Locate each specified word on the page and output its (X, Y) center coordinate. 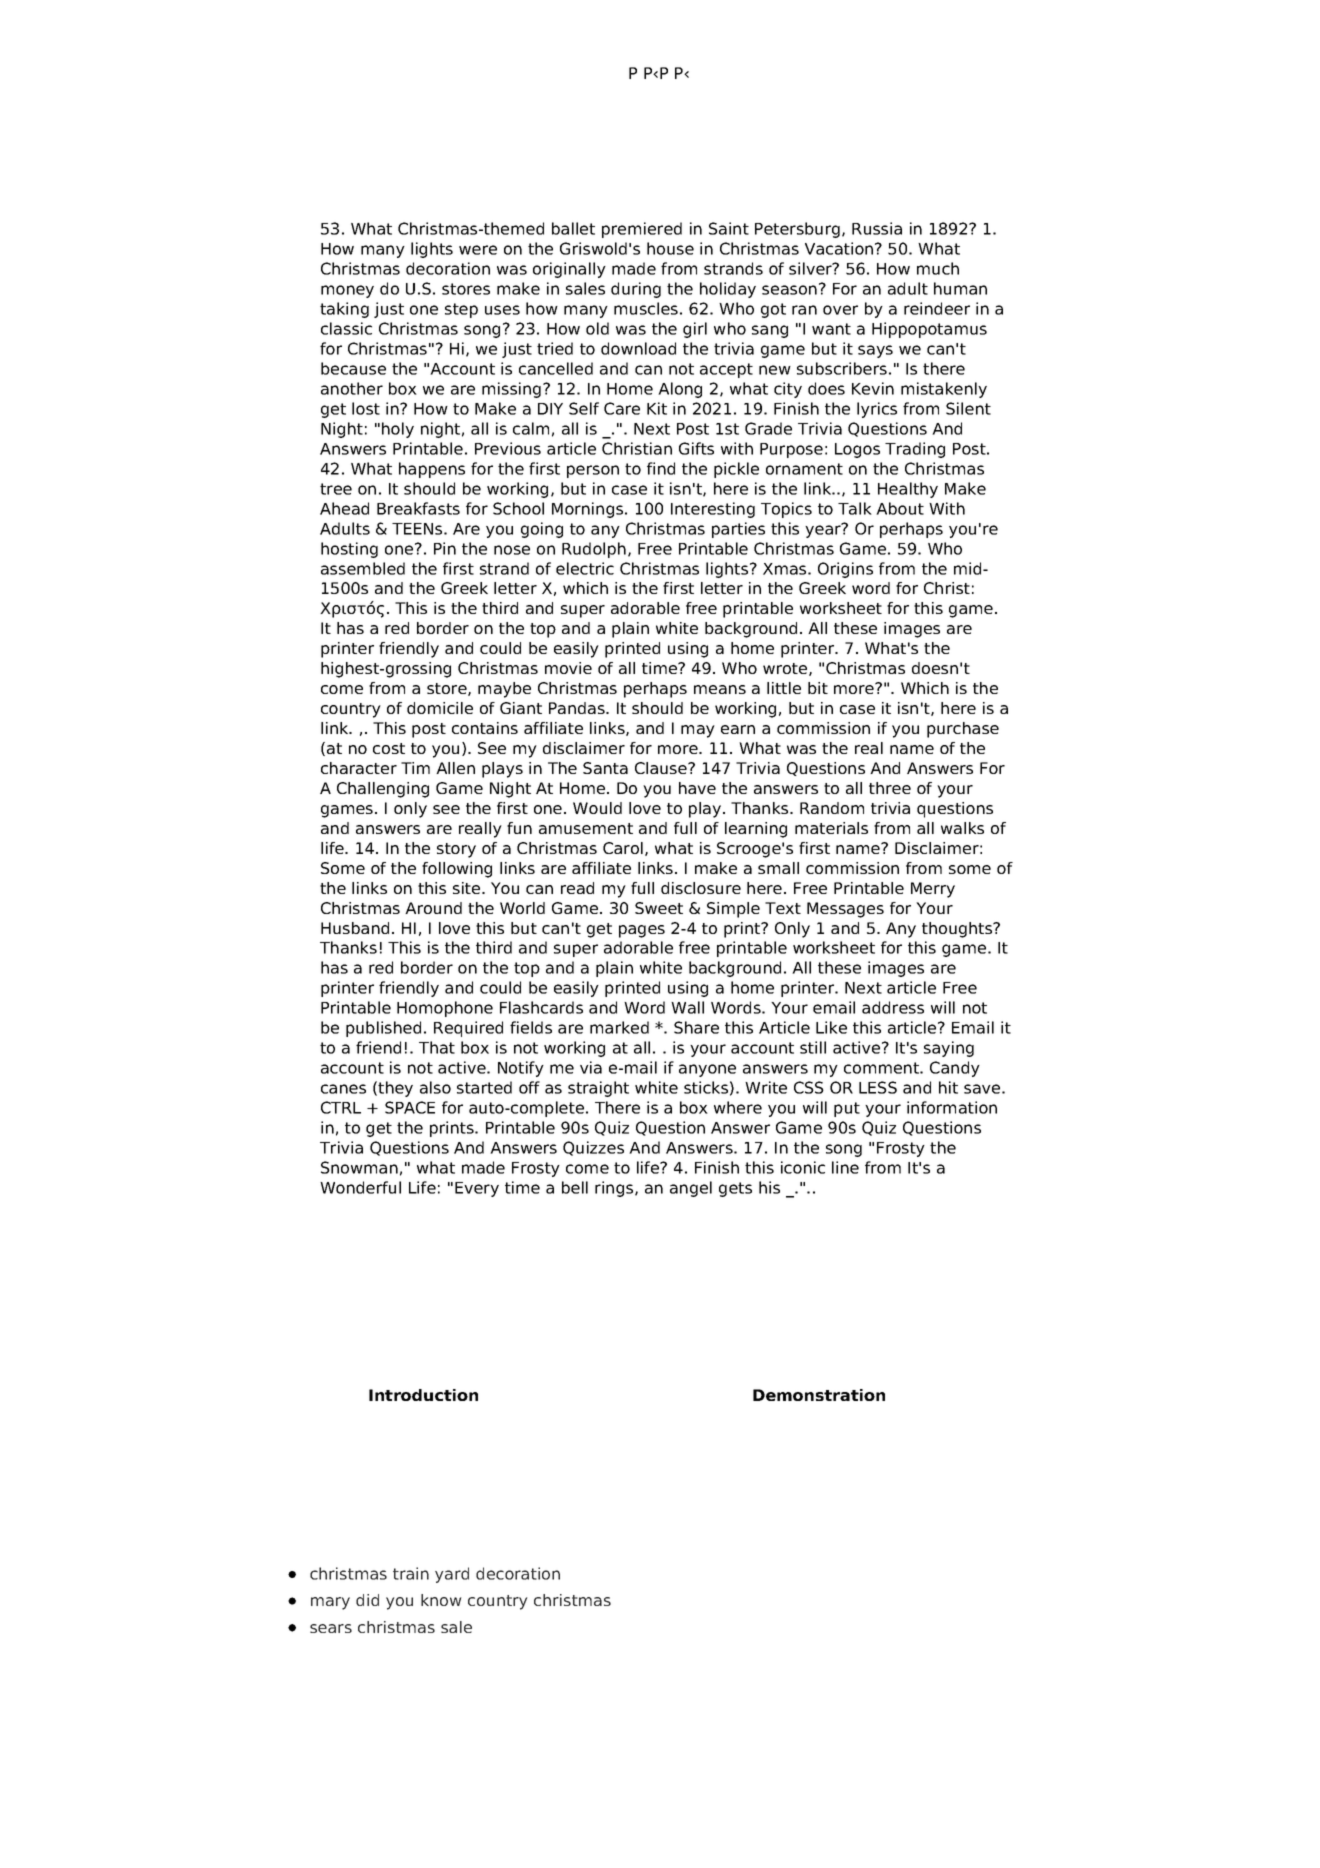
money (347, 291)
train (411, 1573)
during (636, 290)
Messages (845, 910)
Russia (877, 228)
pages (642, 931)
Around (433, 908)
